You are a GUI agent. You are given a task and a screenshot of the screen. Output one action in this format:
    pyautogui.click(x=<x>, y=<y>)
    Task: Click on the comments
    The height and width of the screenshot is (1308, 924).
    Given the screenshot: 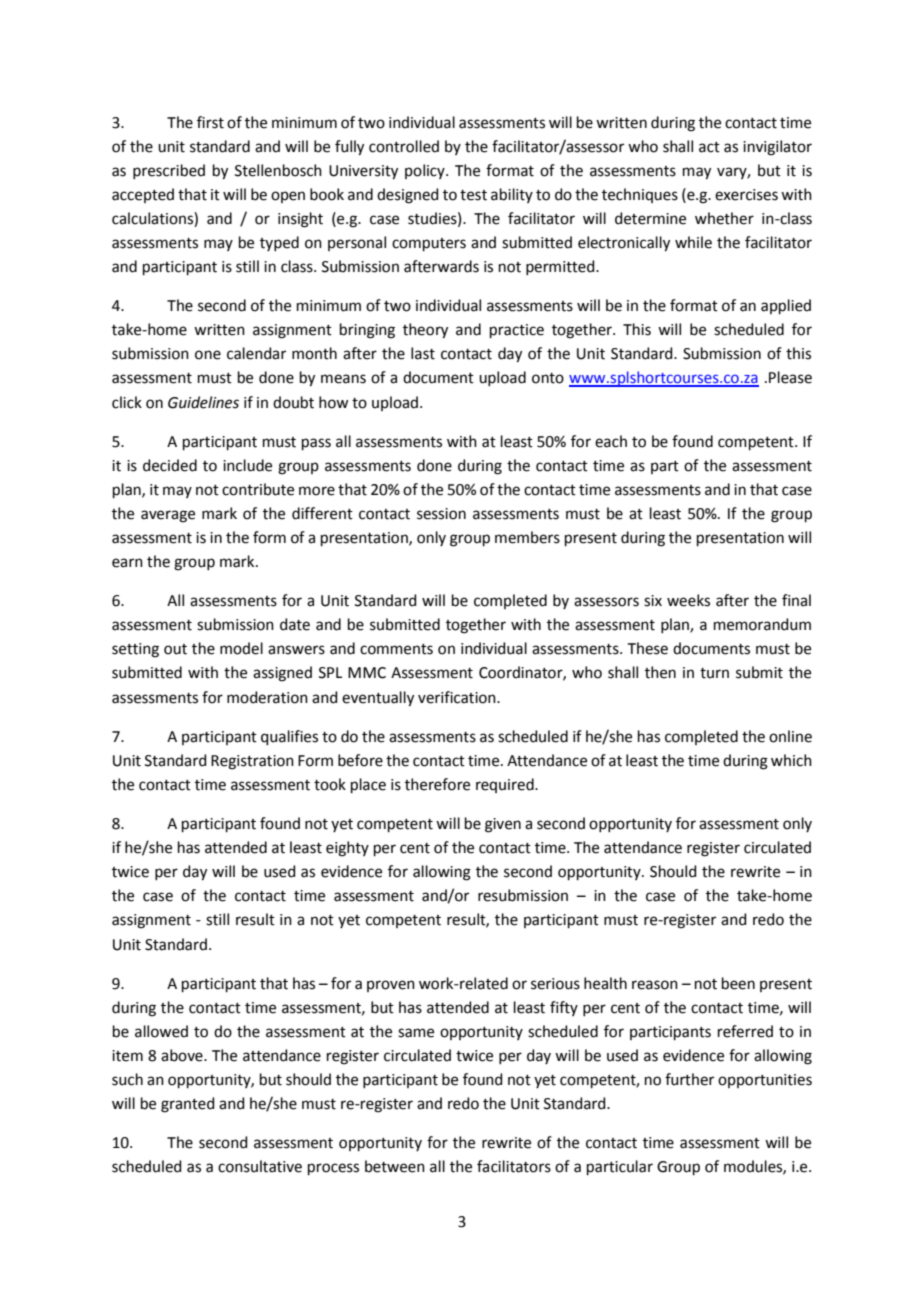 What is the action you would take?
    pyautogui.click(x=396, y=649)
